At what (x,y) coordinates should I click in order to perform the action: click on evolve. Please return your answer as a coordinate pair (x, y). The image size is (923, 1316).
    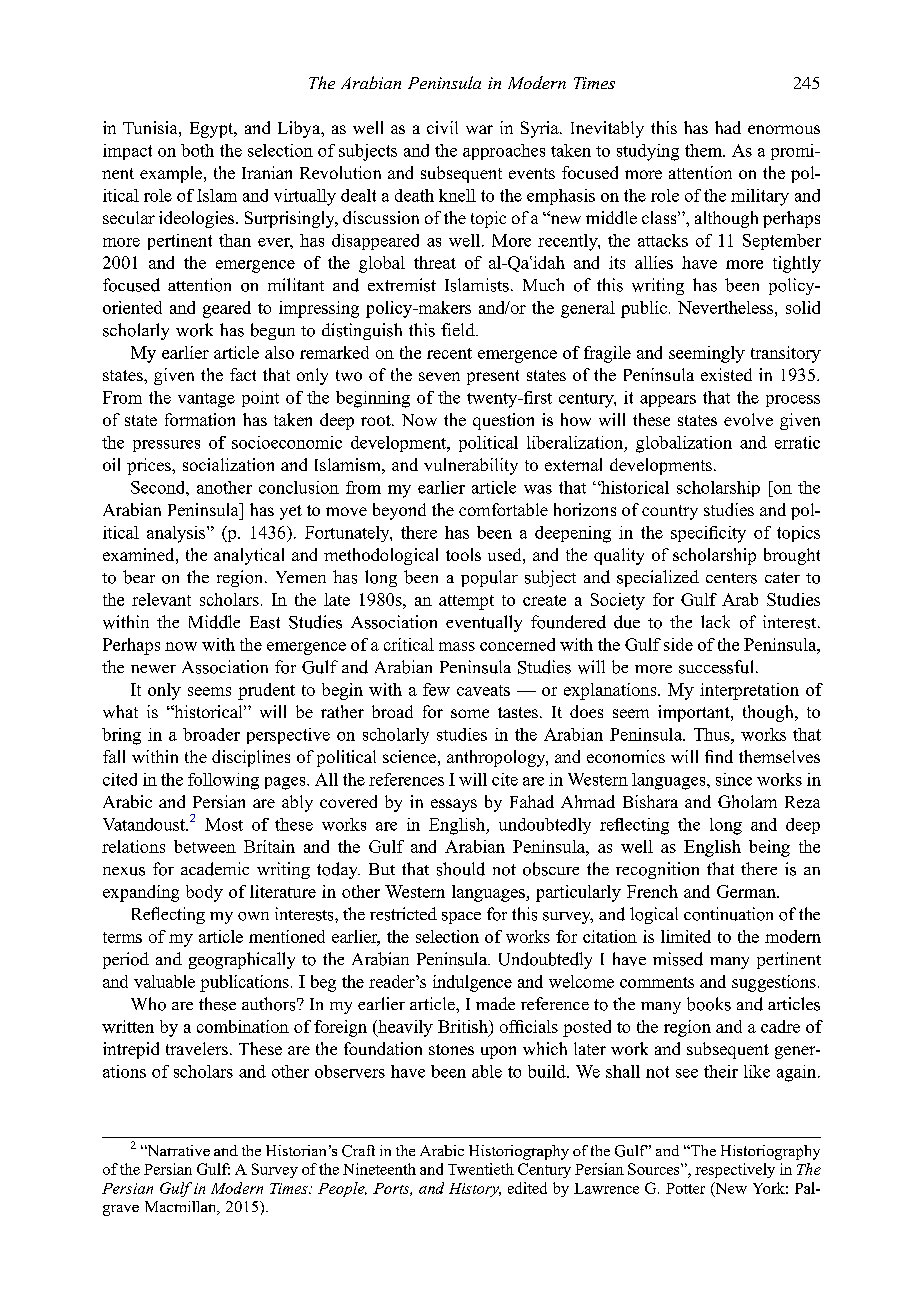
    Looking at the image, I should click on (748, 419).
